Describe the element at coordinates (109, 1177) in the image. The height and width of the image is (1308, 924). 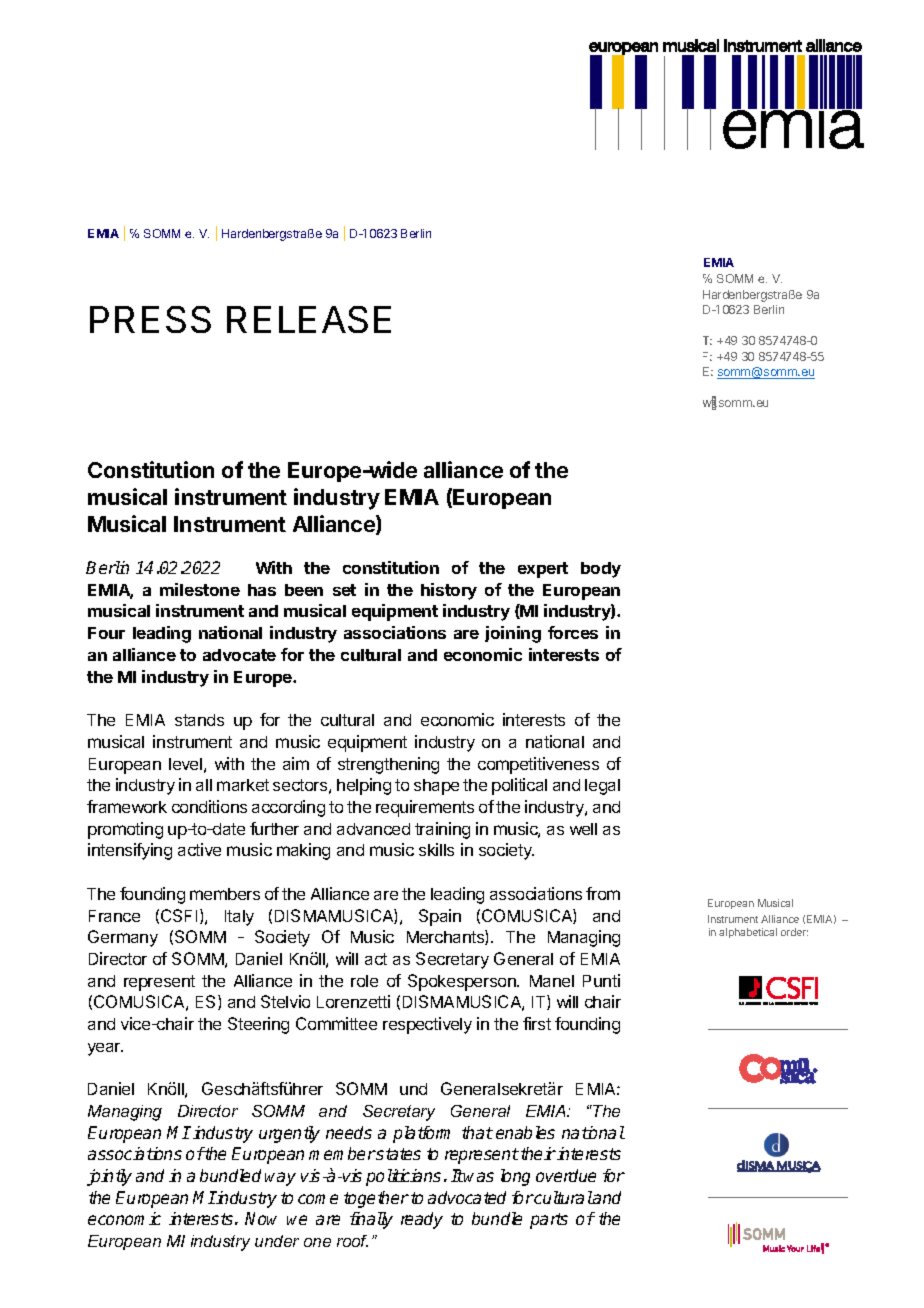
I see `jointly` at that location.
